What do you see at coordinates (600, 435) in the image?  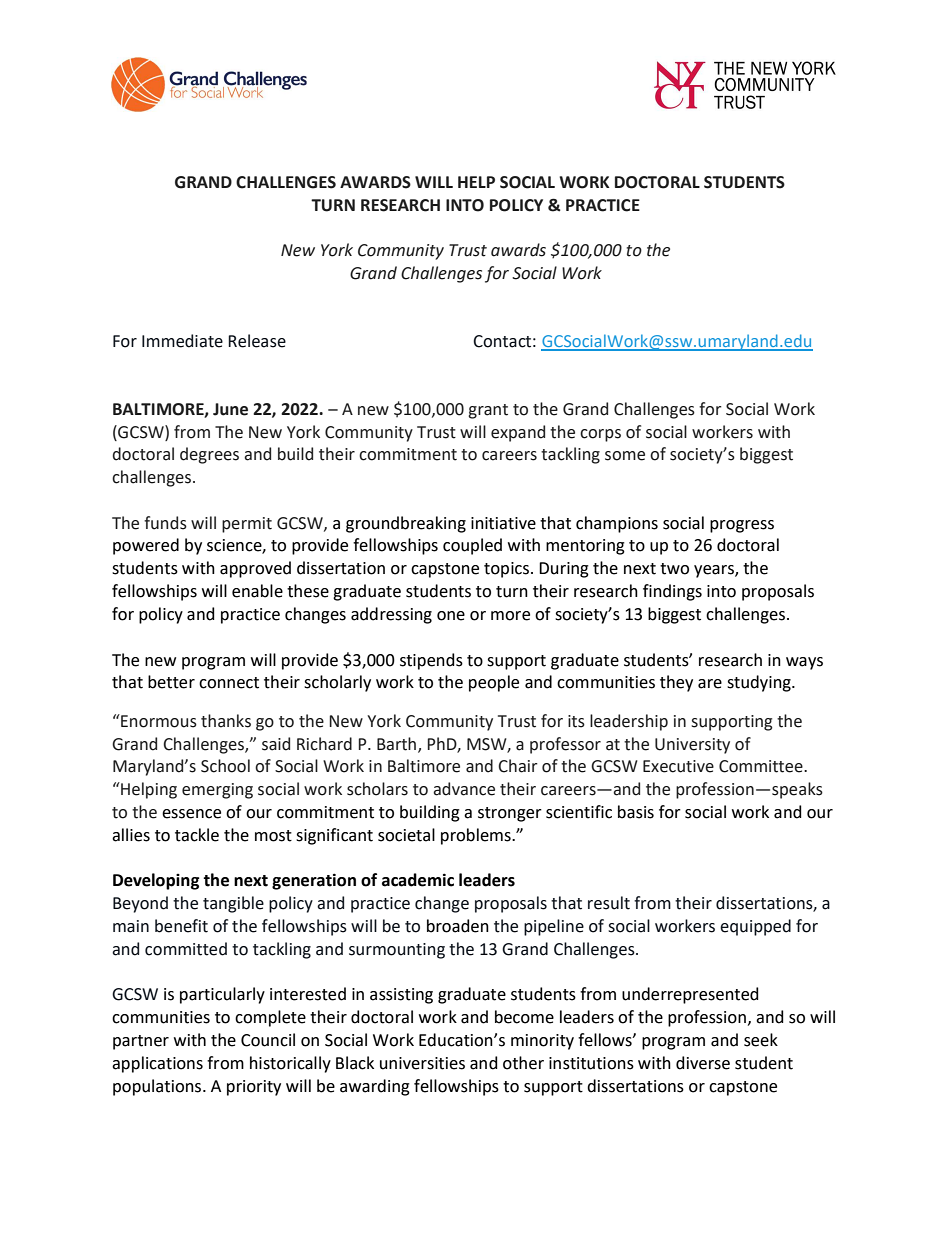 I see `corps` at bounding box center [600, 435].
